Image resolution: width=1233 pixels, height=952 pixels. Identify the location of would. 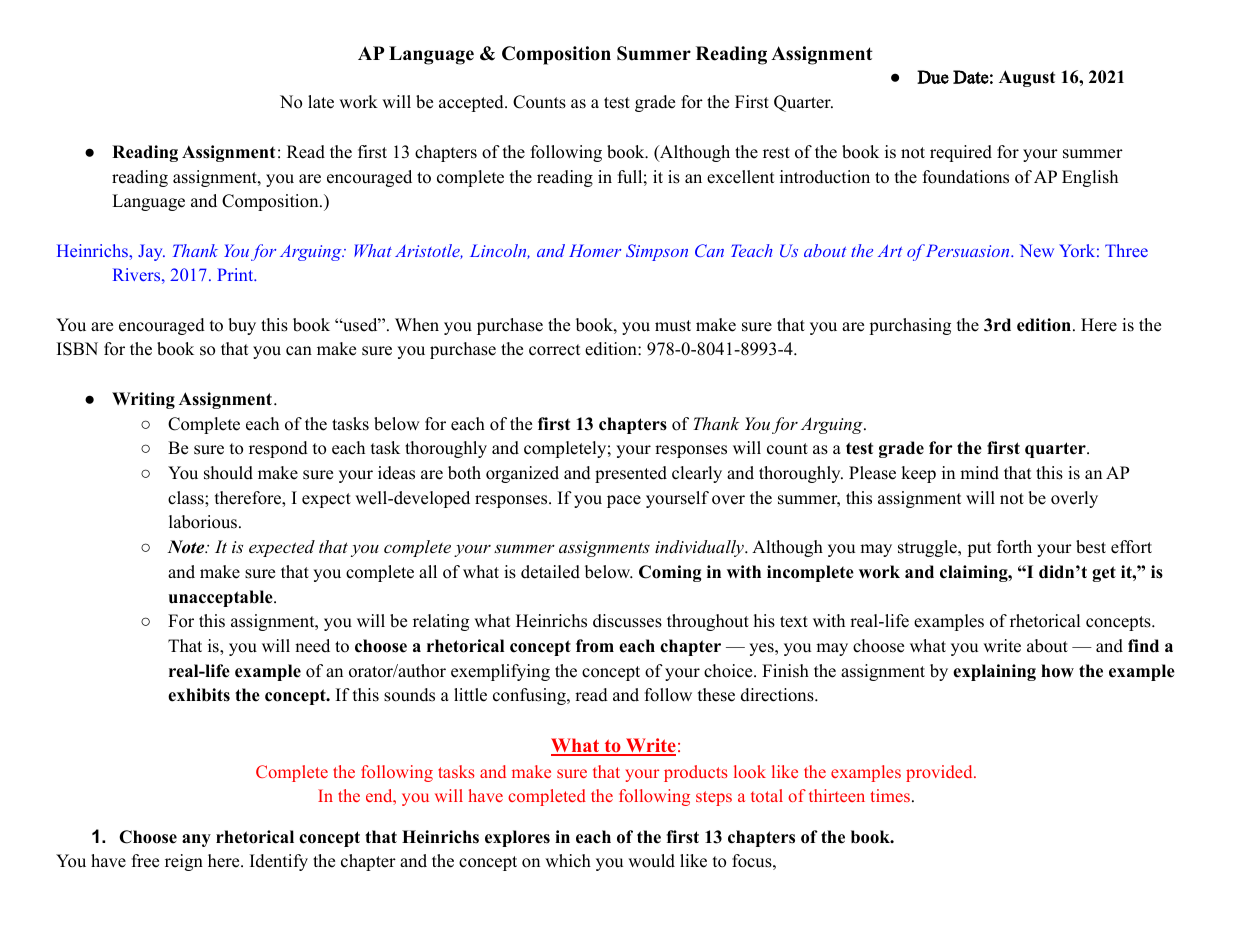
(651, 861).
